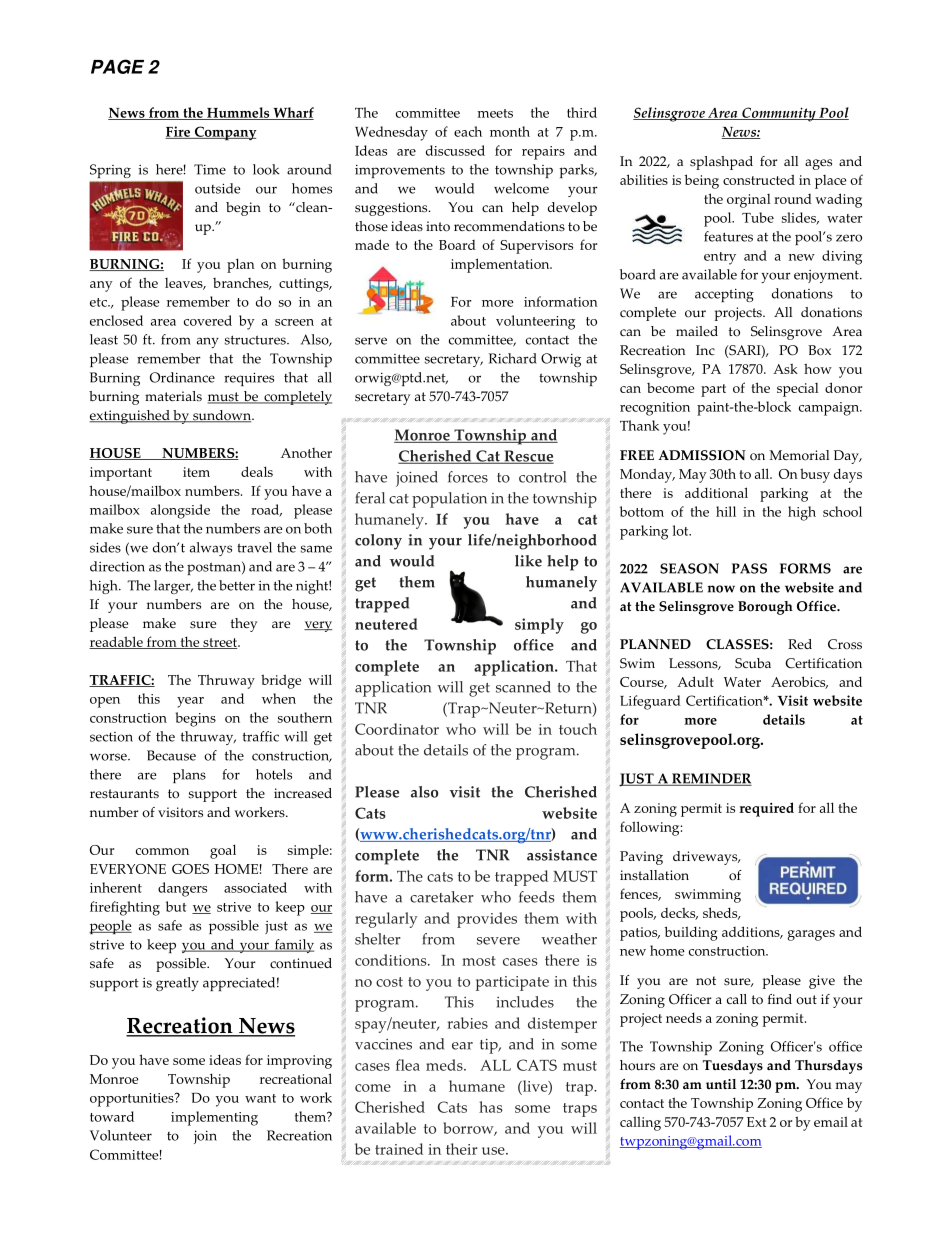 The image size is (952, 1233). What do you see at coordinates (495, 113) in the page?
I see `meets` at bounding box center [495, 113].
